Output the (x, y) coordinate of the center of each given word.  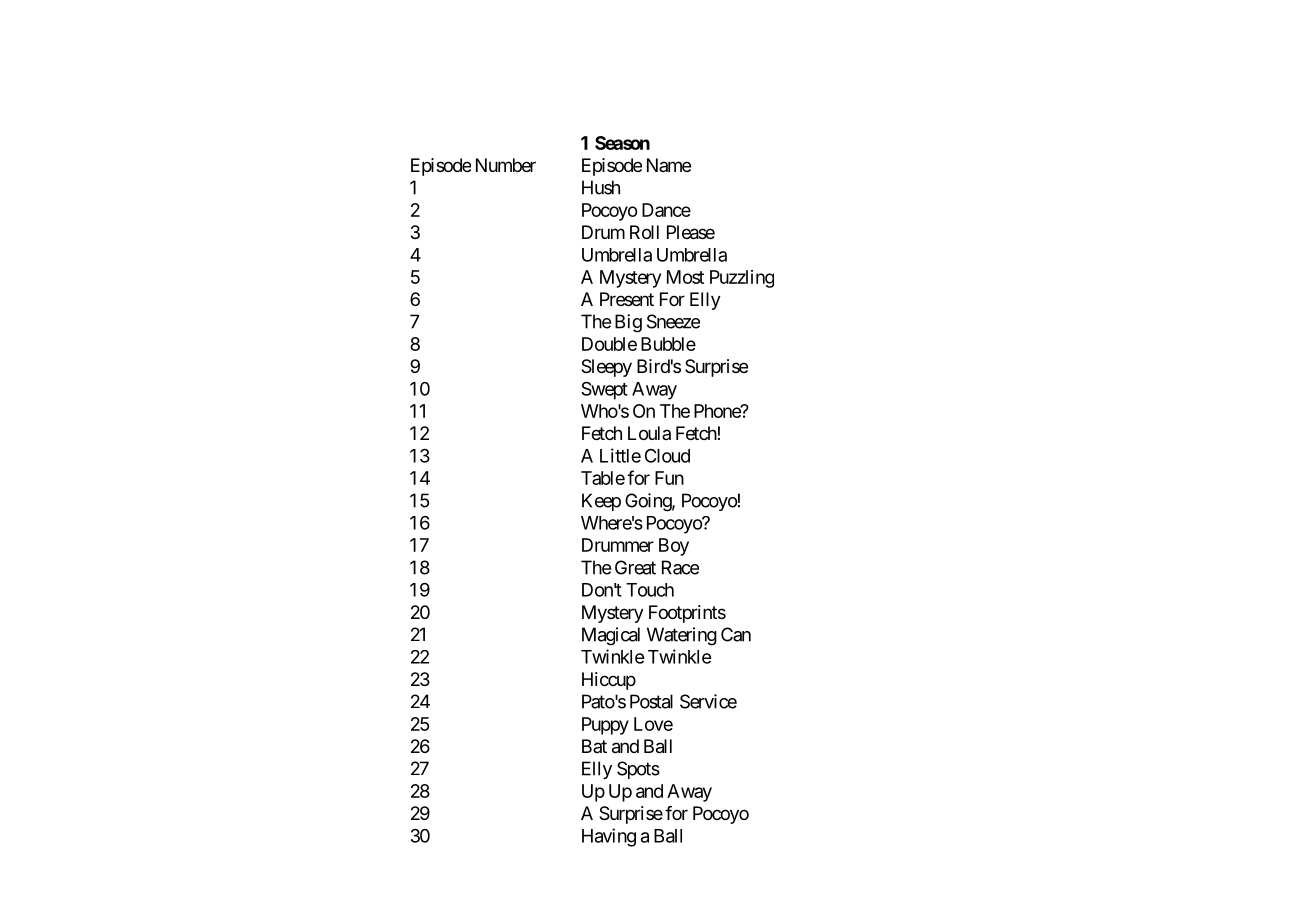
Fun (669, 478)
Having (609, 837)
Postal (651, 701)
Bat (594, 746)
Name (669, 165)
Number (506, 165)
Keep (601, 502)
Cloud (667, 456)
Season (622, 143)
